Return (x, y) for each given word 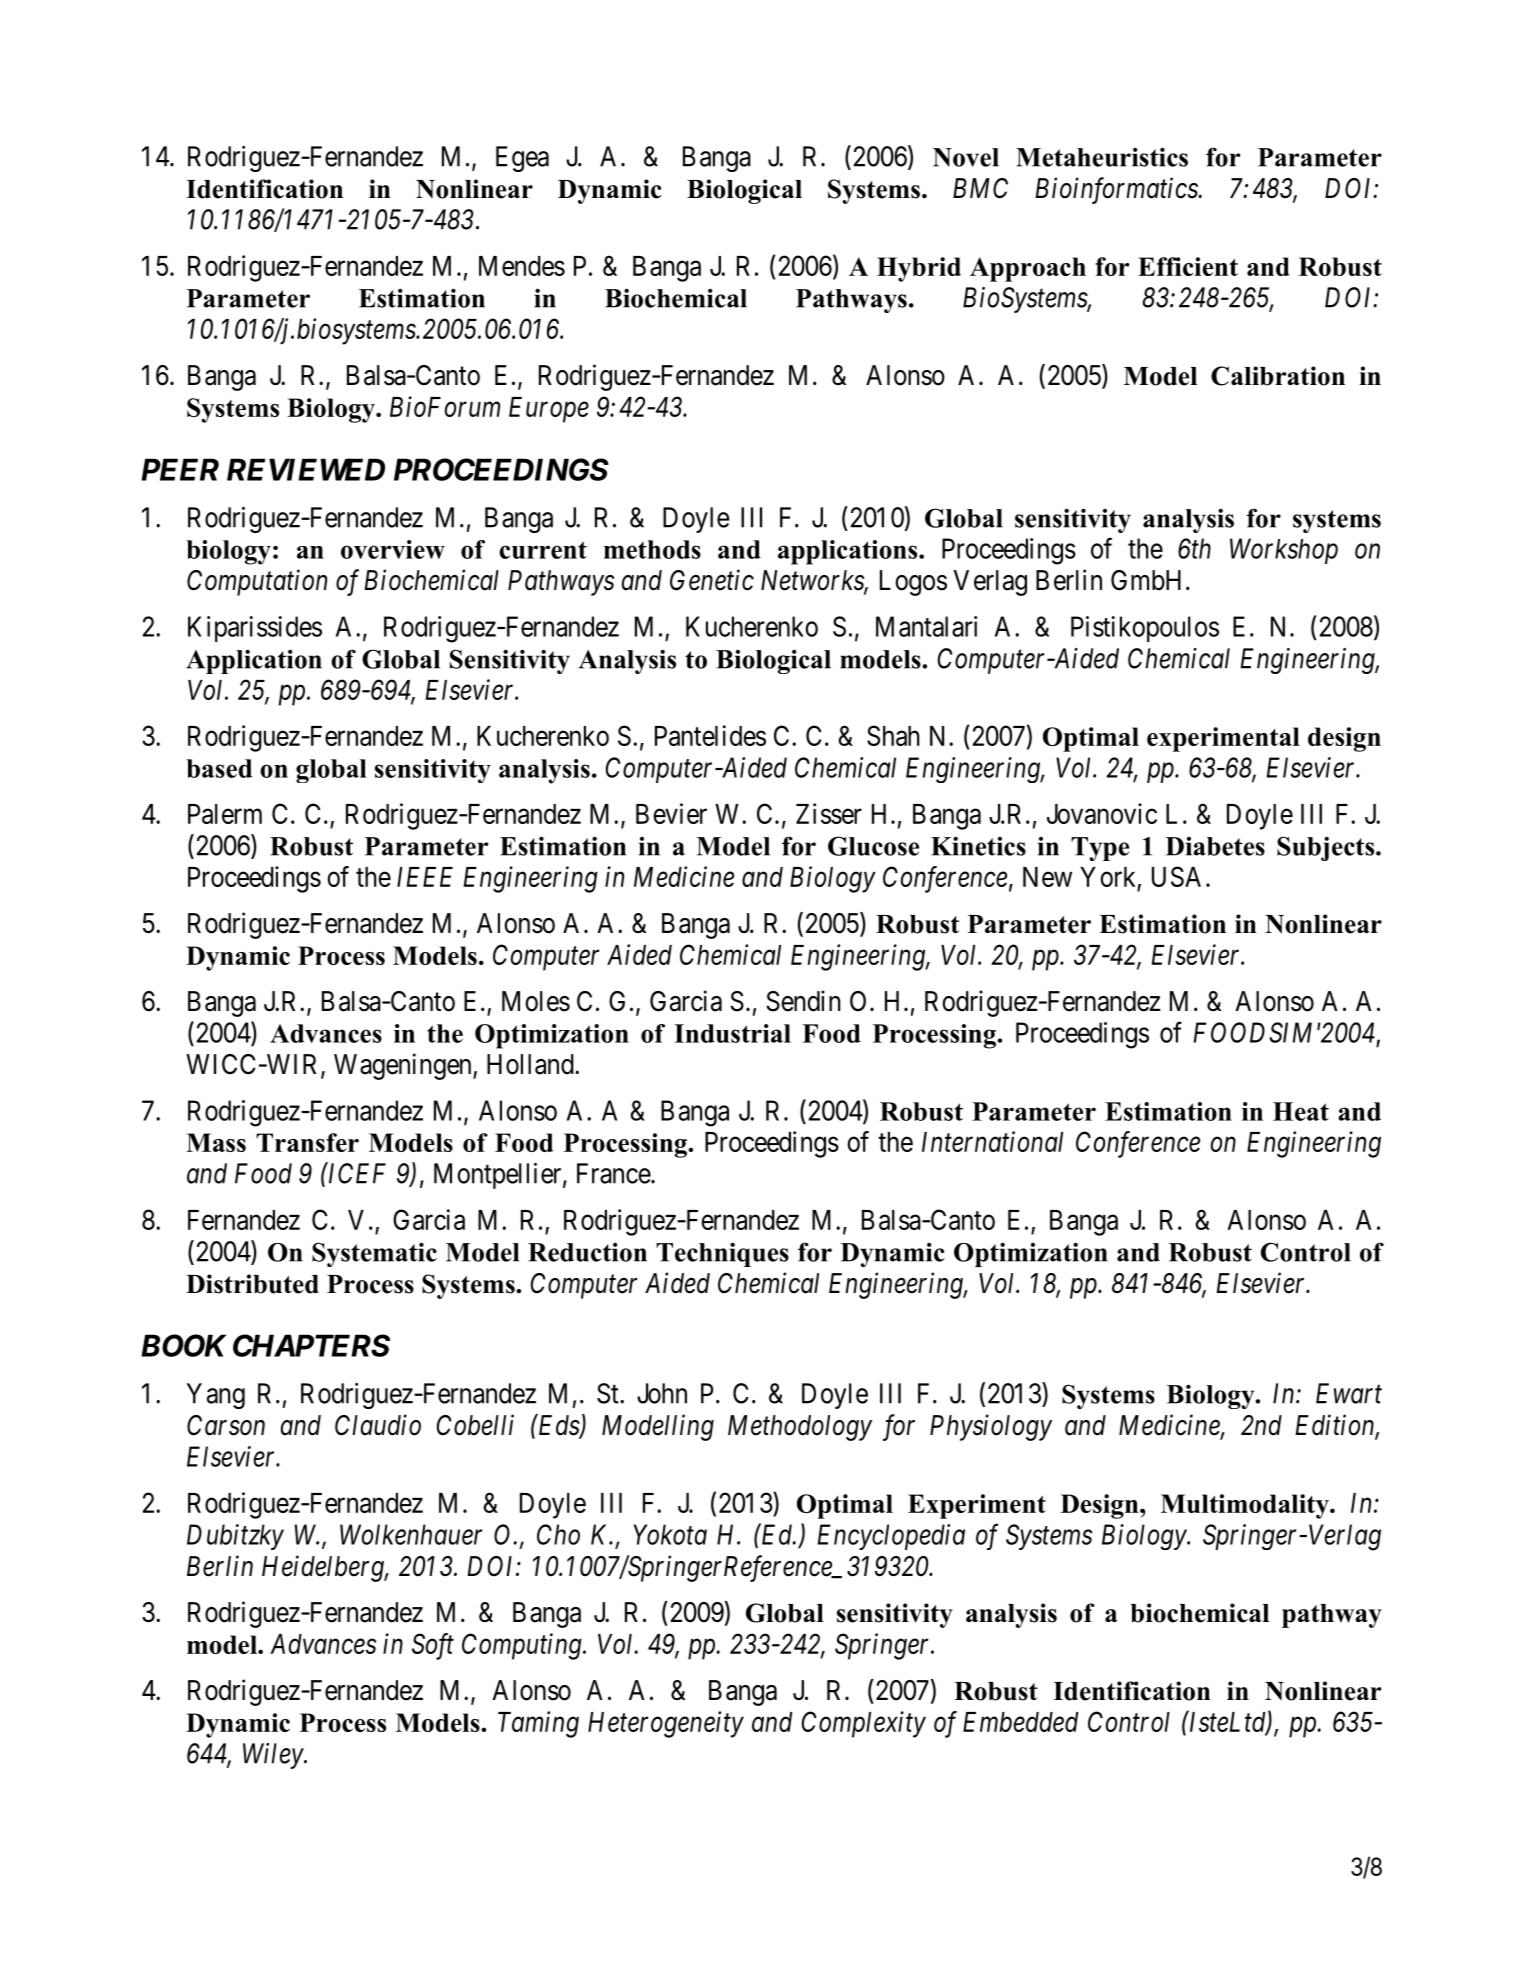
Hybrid (919, 269)
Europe (549, 410)
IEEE (425, 877)
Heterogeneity (666, 1724)
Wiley (274, 1756)
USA (1179, 876)
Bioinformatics (1117, 190)
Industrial (732, 1033)
